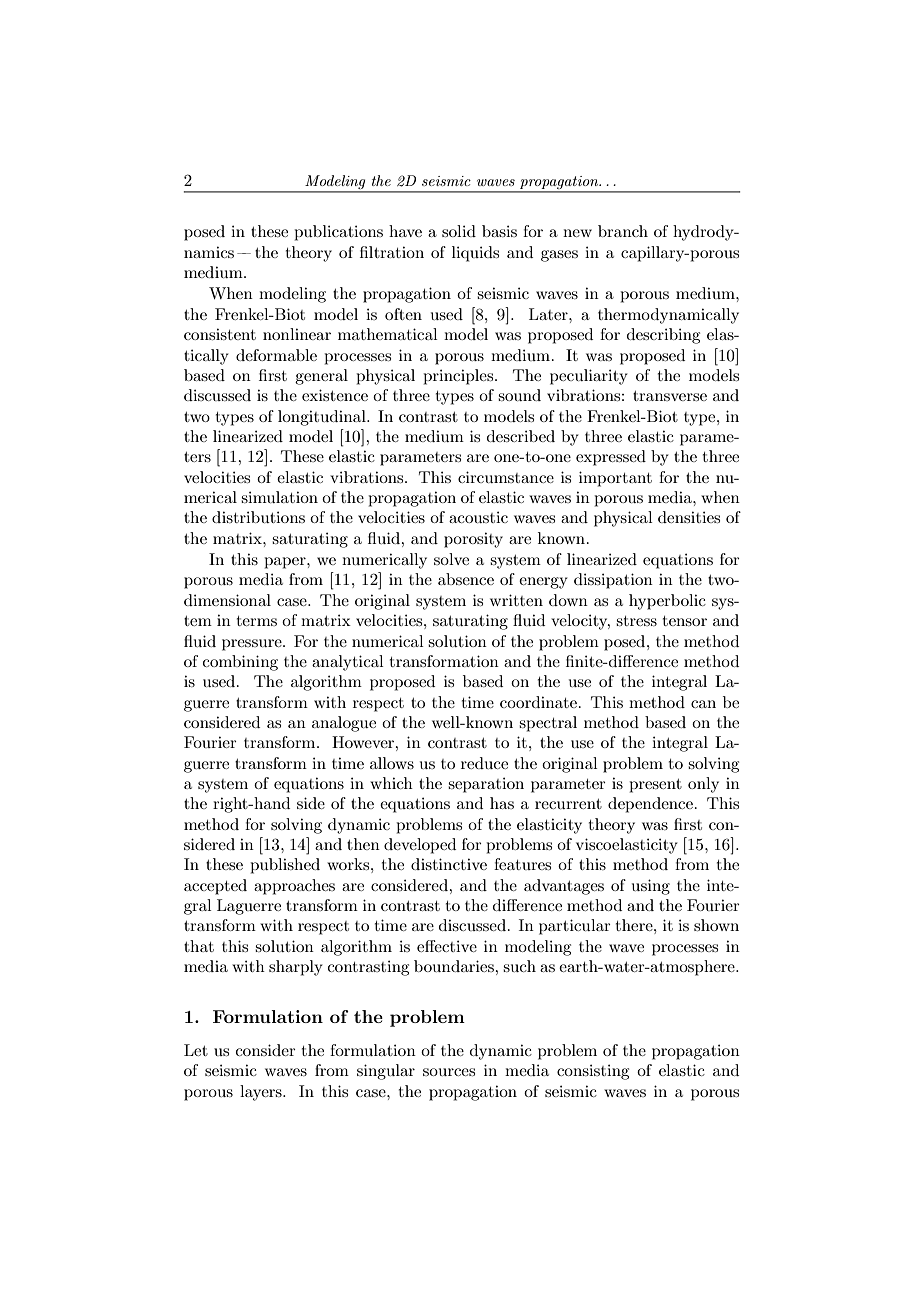  Describe the element at coordinates (262, 1093) in the document. I see `layers` at that location.
